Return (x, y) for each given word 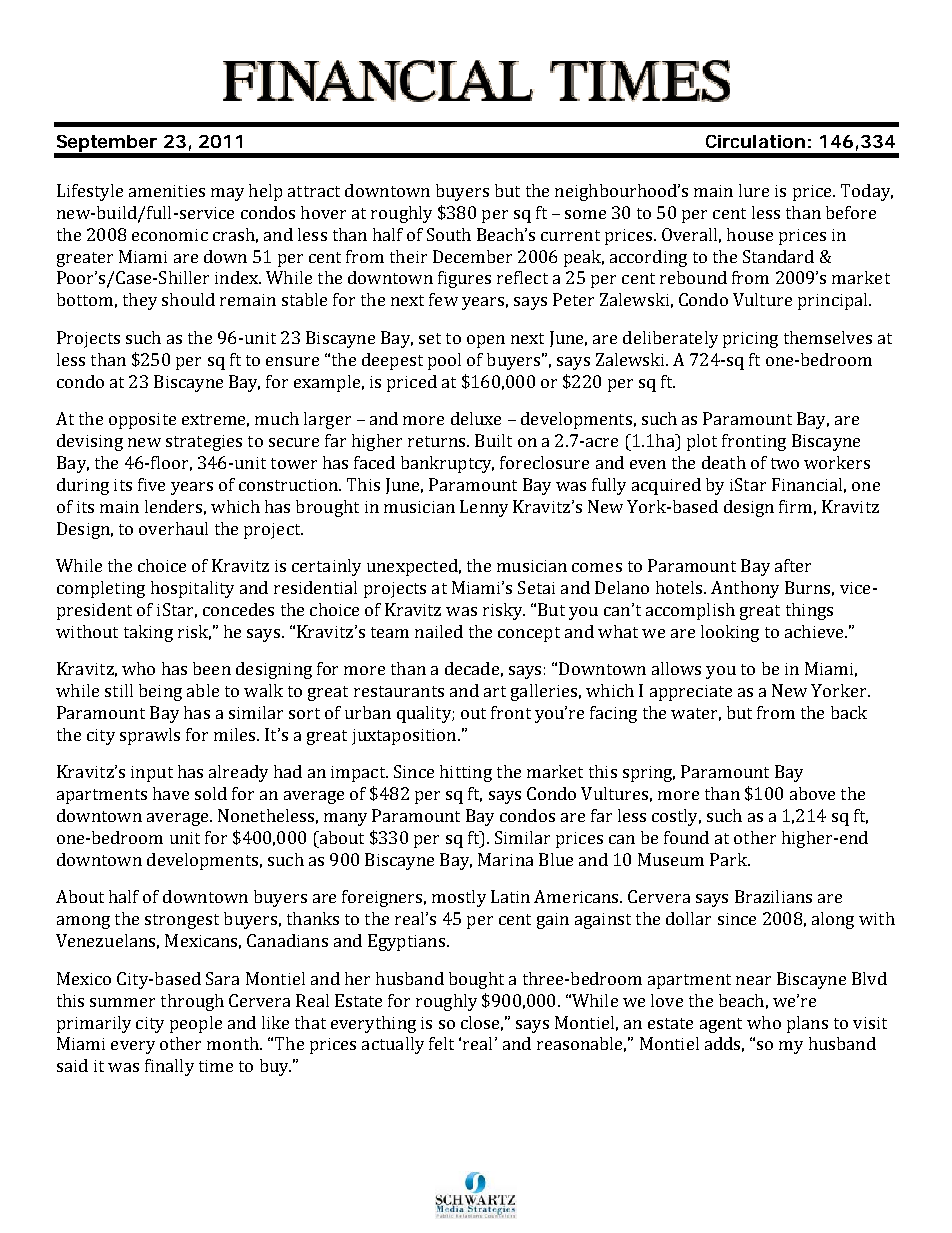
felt (441, 1043)
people (196, 1024)
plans (807, 1024)
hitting (466, 773)
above (812, 793)
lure (754, 190)
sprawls (150, 736)
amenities (167, 191)
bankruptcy (447, 464)
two (785, 463)
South (449, 234)
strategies (204, 443)
